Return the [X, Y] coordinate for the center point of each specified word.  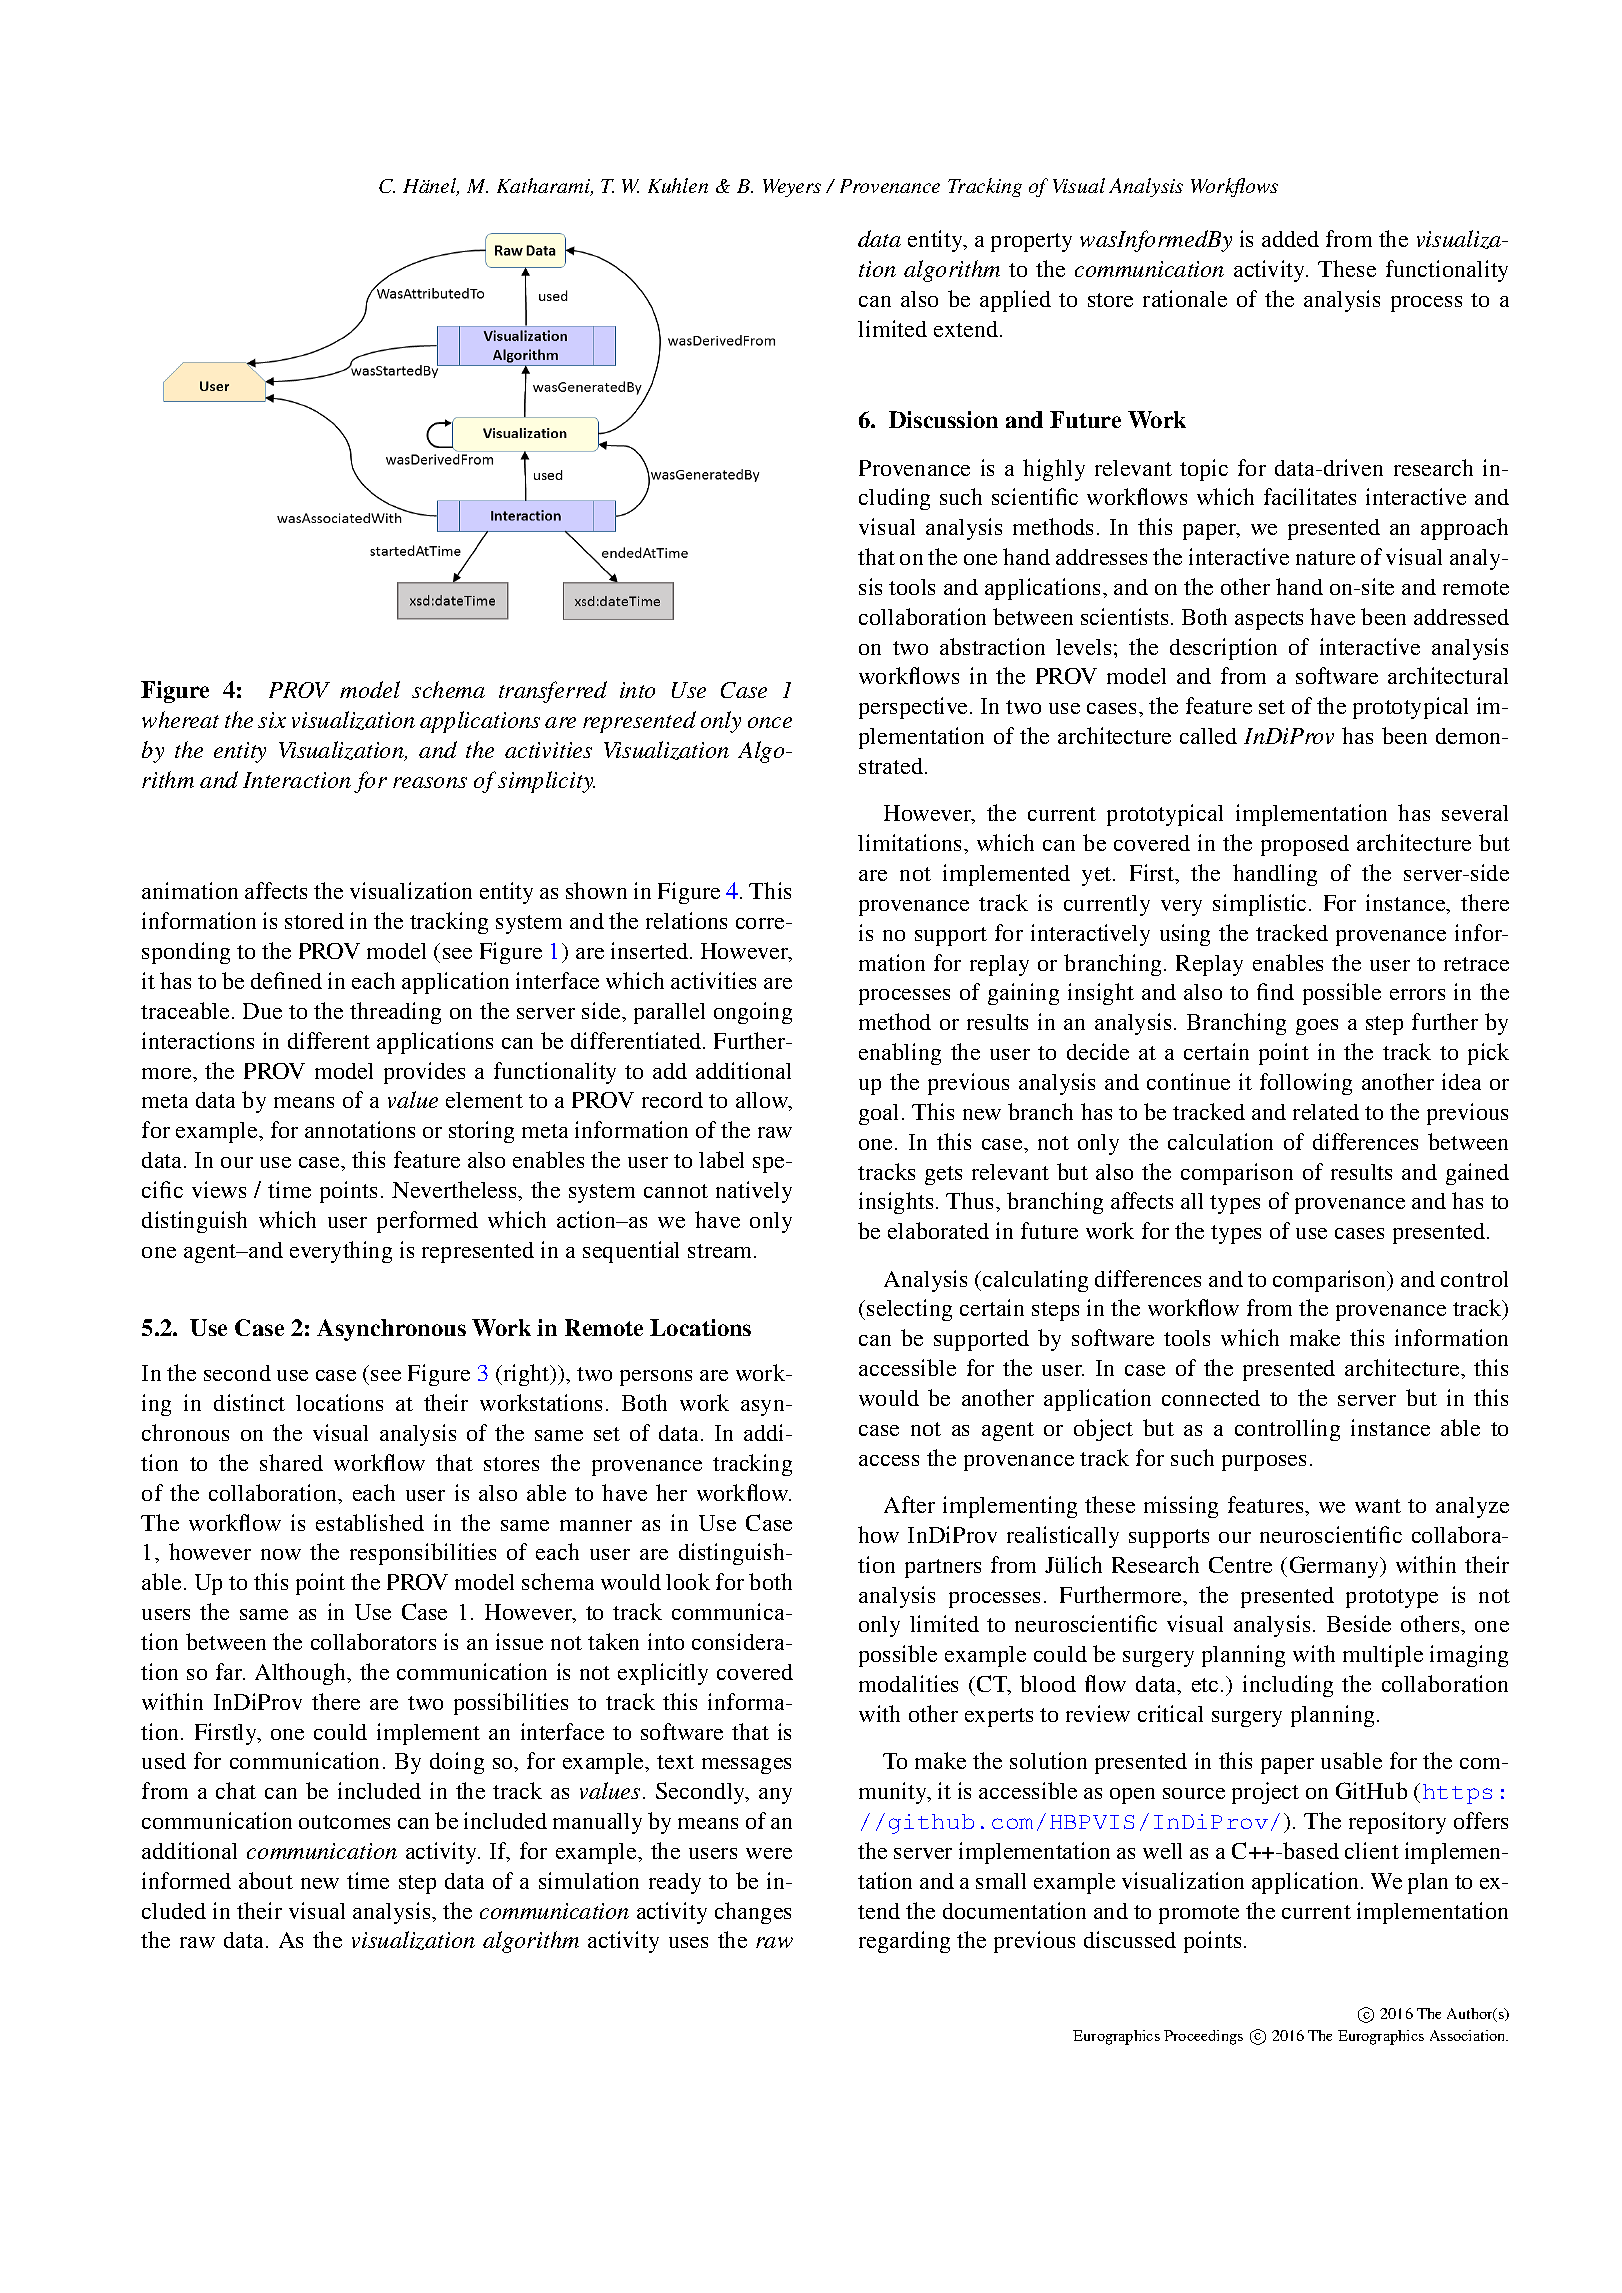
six [272, 720]
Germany [1336, 1567]
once [770, 722]
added [1290, 239]
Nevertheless [455, 1189]
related [1326, 1112]
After [909, 1504]
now [281, 1554]
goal [881, 1114]
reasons [430, 782]
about [266, 1880]
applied [1015, 301]
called [1208, 736]
